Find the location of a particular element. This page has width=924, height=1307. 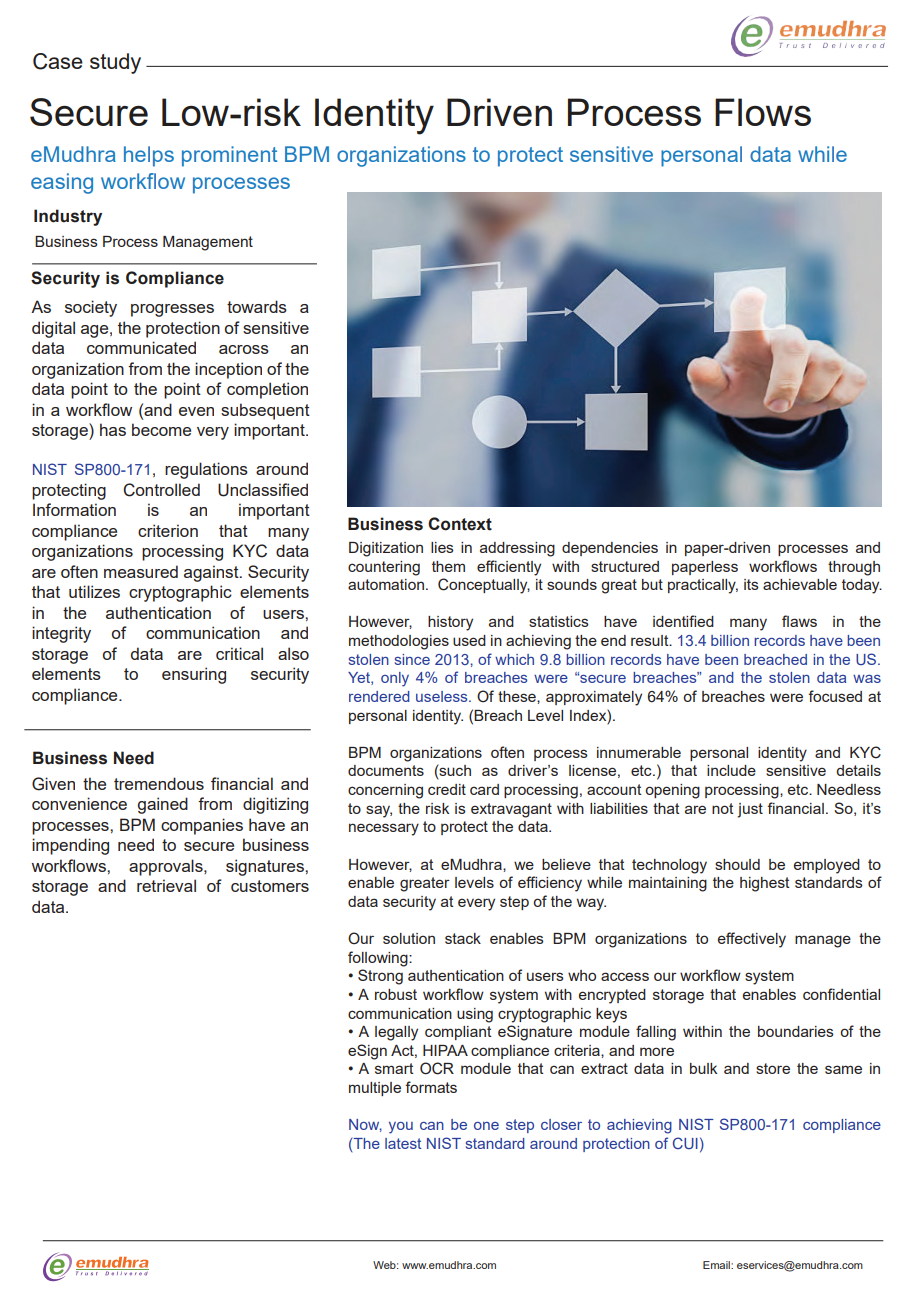

prominent is located at coordinates (229, 156).
